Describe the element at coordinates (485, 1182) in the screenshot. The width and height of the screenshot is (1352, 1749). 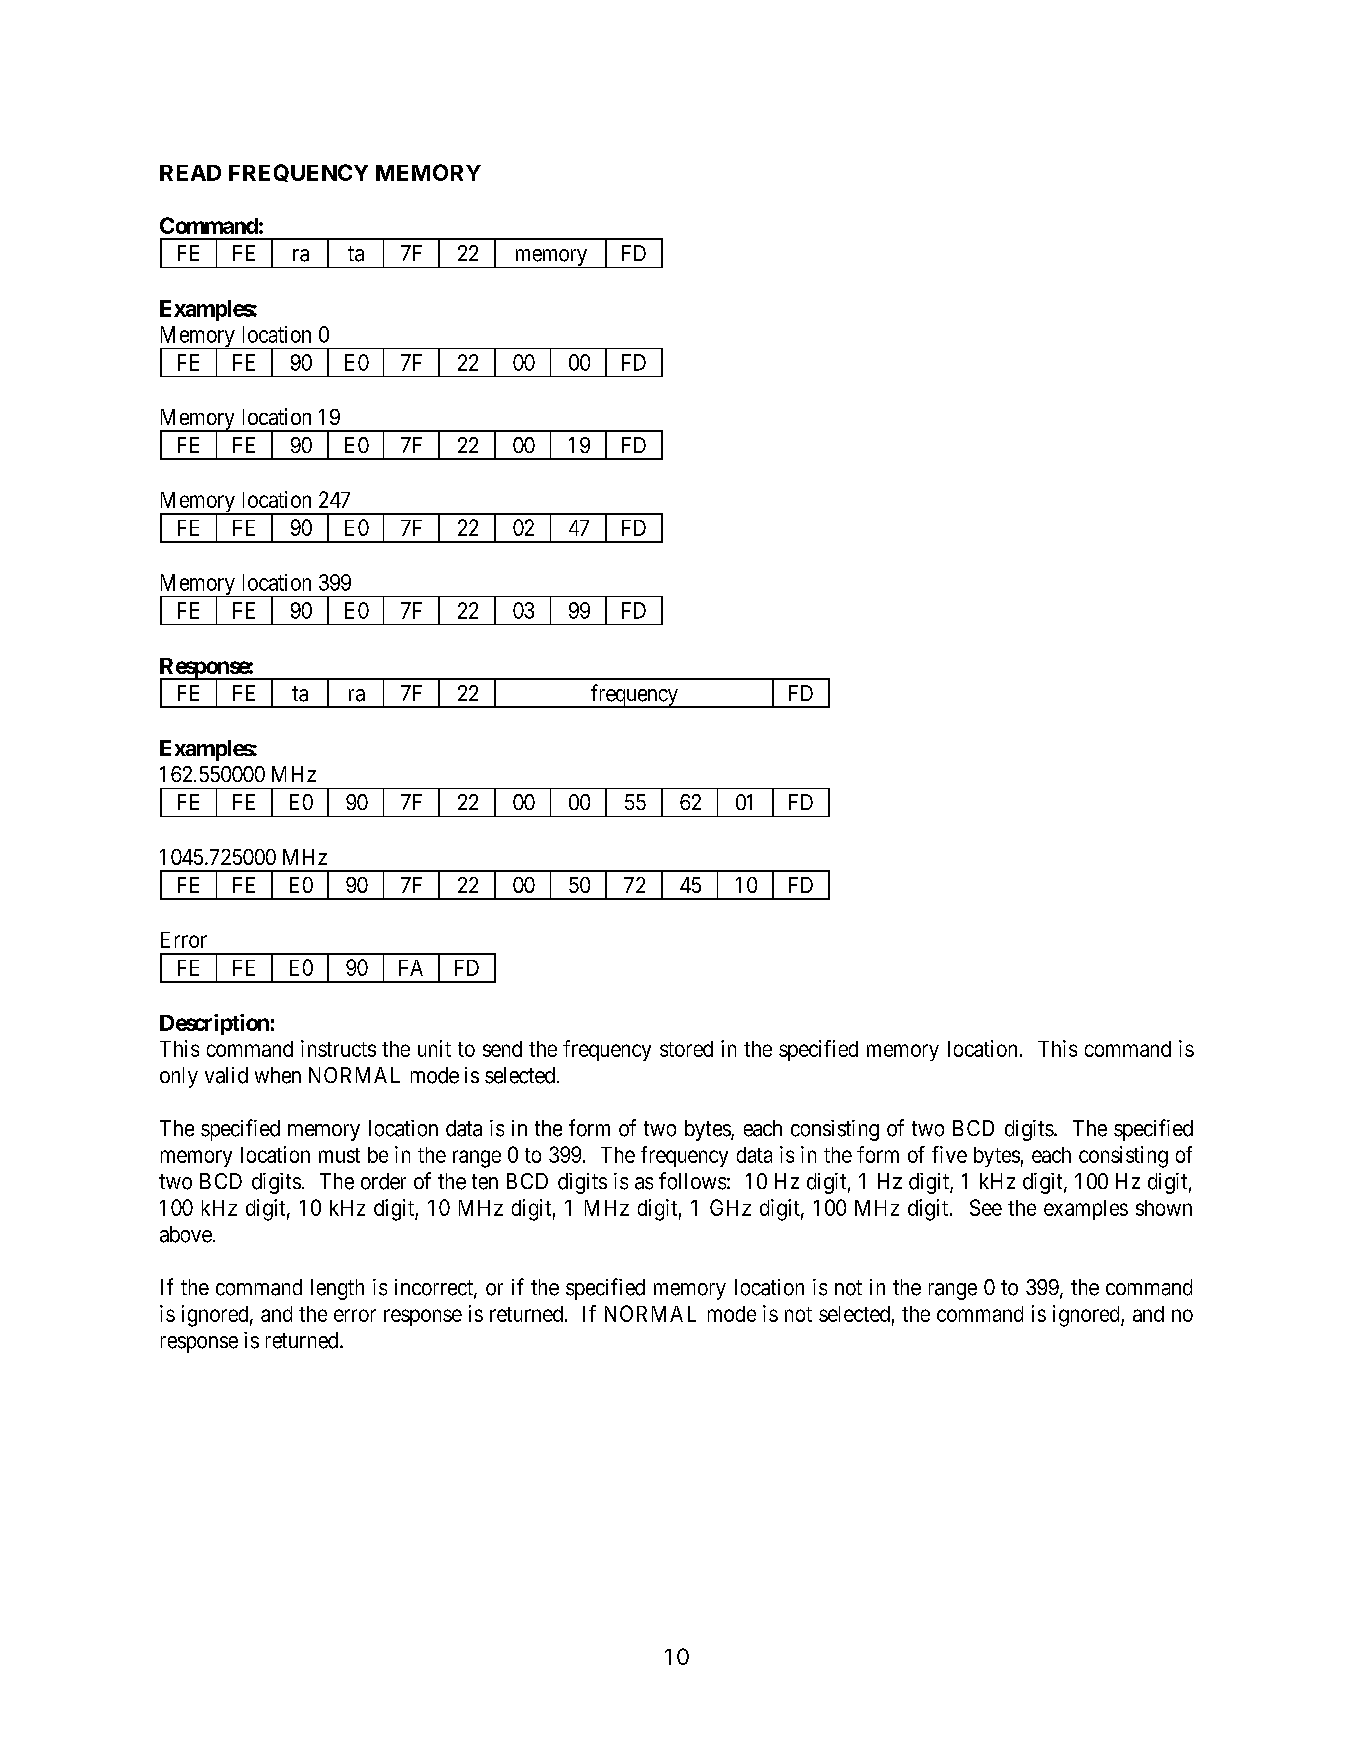
I see `ten` at that location.
